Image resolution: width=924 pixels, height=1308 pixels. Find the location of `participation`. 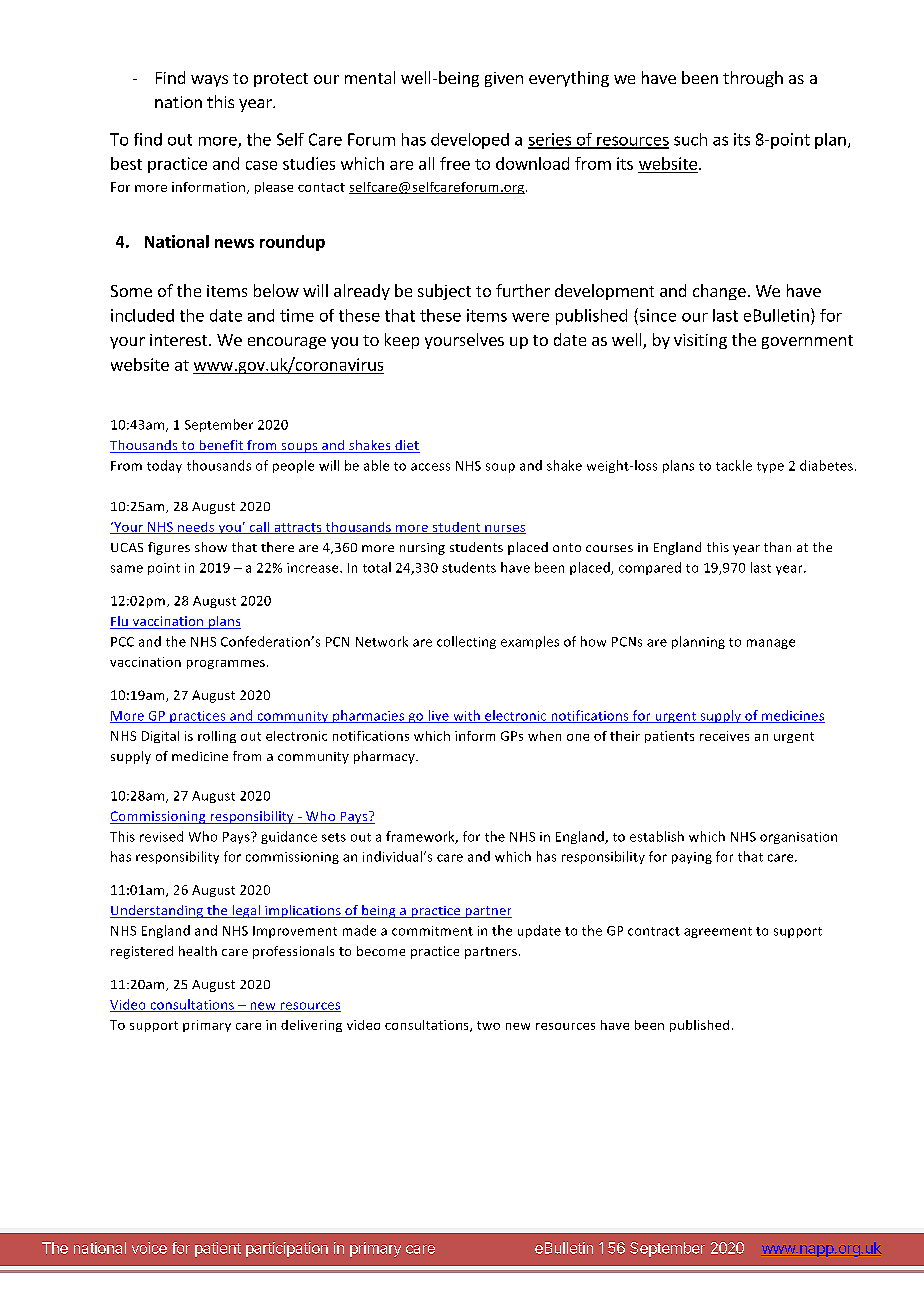

participation is located at coordinates (287, 1249).
